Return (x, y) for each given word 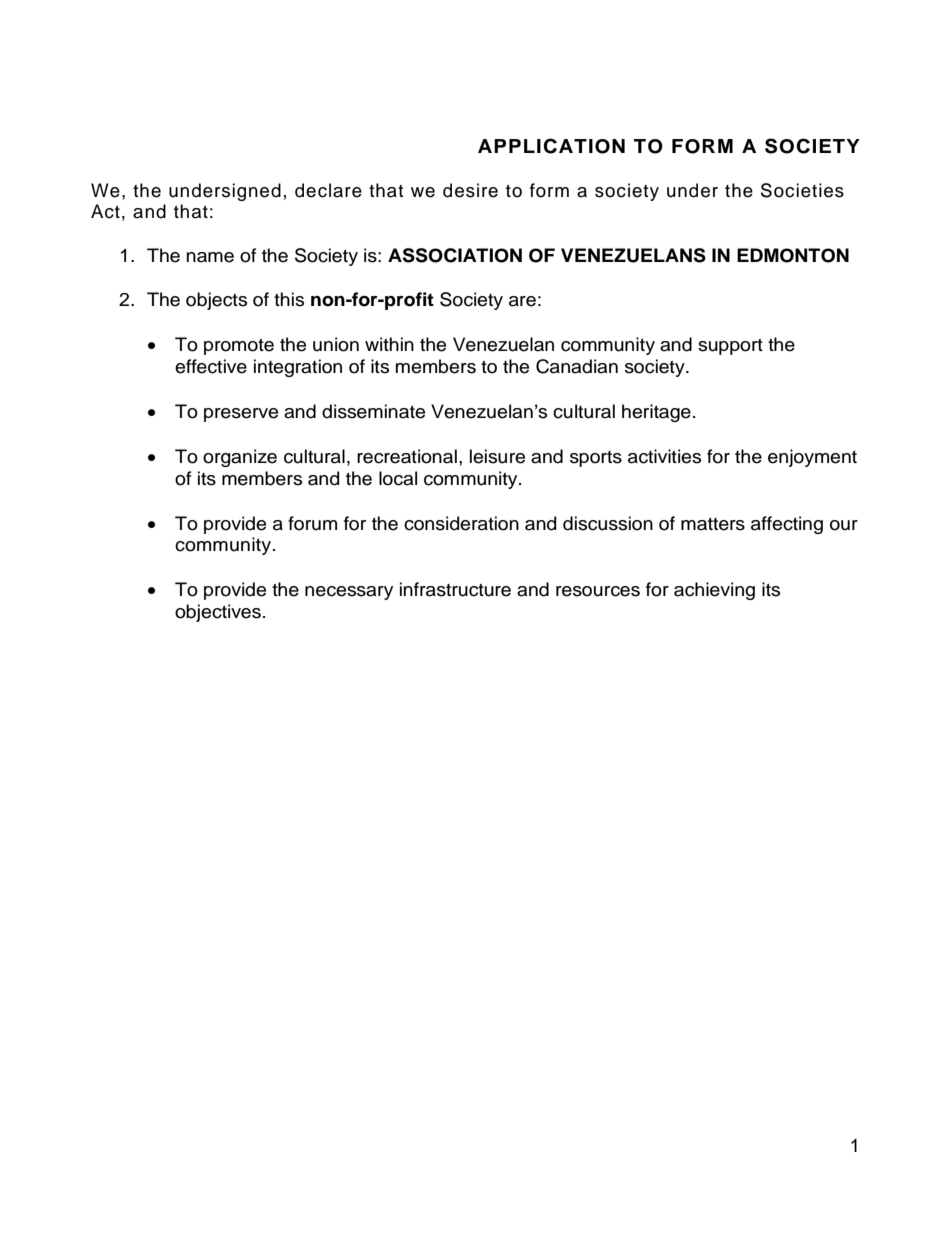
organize (240, 458)
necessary (349, 593)
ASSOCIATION (455, 255)
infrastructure (455, 589)
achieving (714, 591)
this (289, 299)
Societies (802, 190)
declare (328, 190)
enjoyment (812, 458)
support (730, 346)
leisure (497, 456)
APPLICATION (551, 146)
